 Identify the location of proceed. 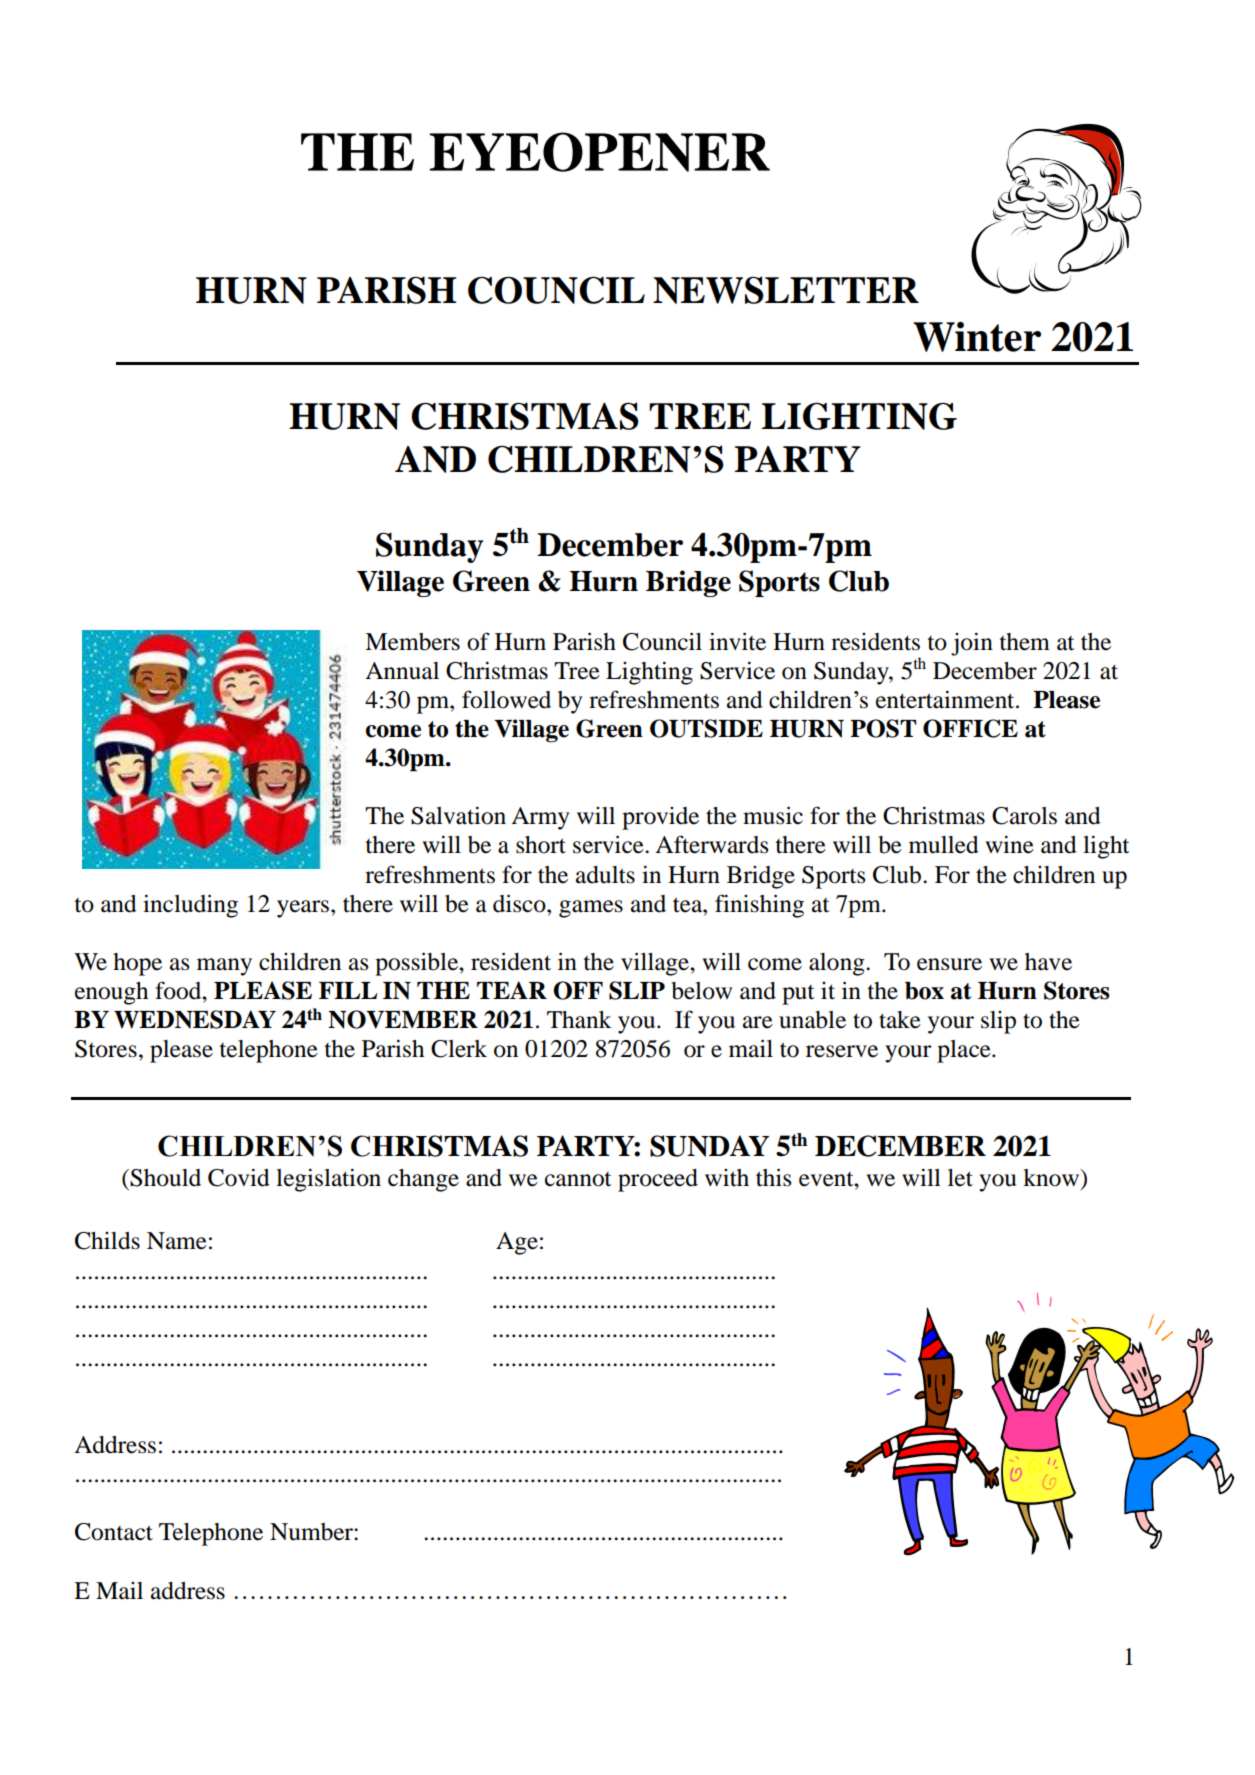
(658, 1180).
